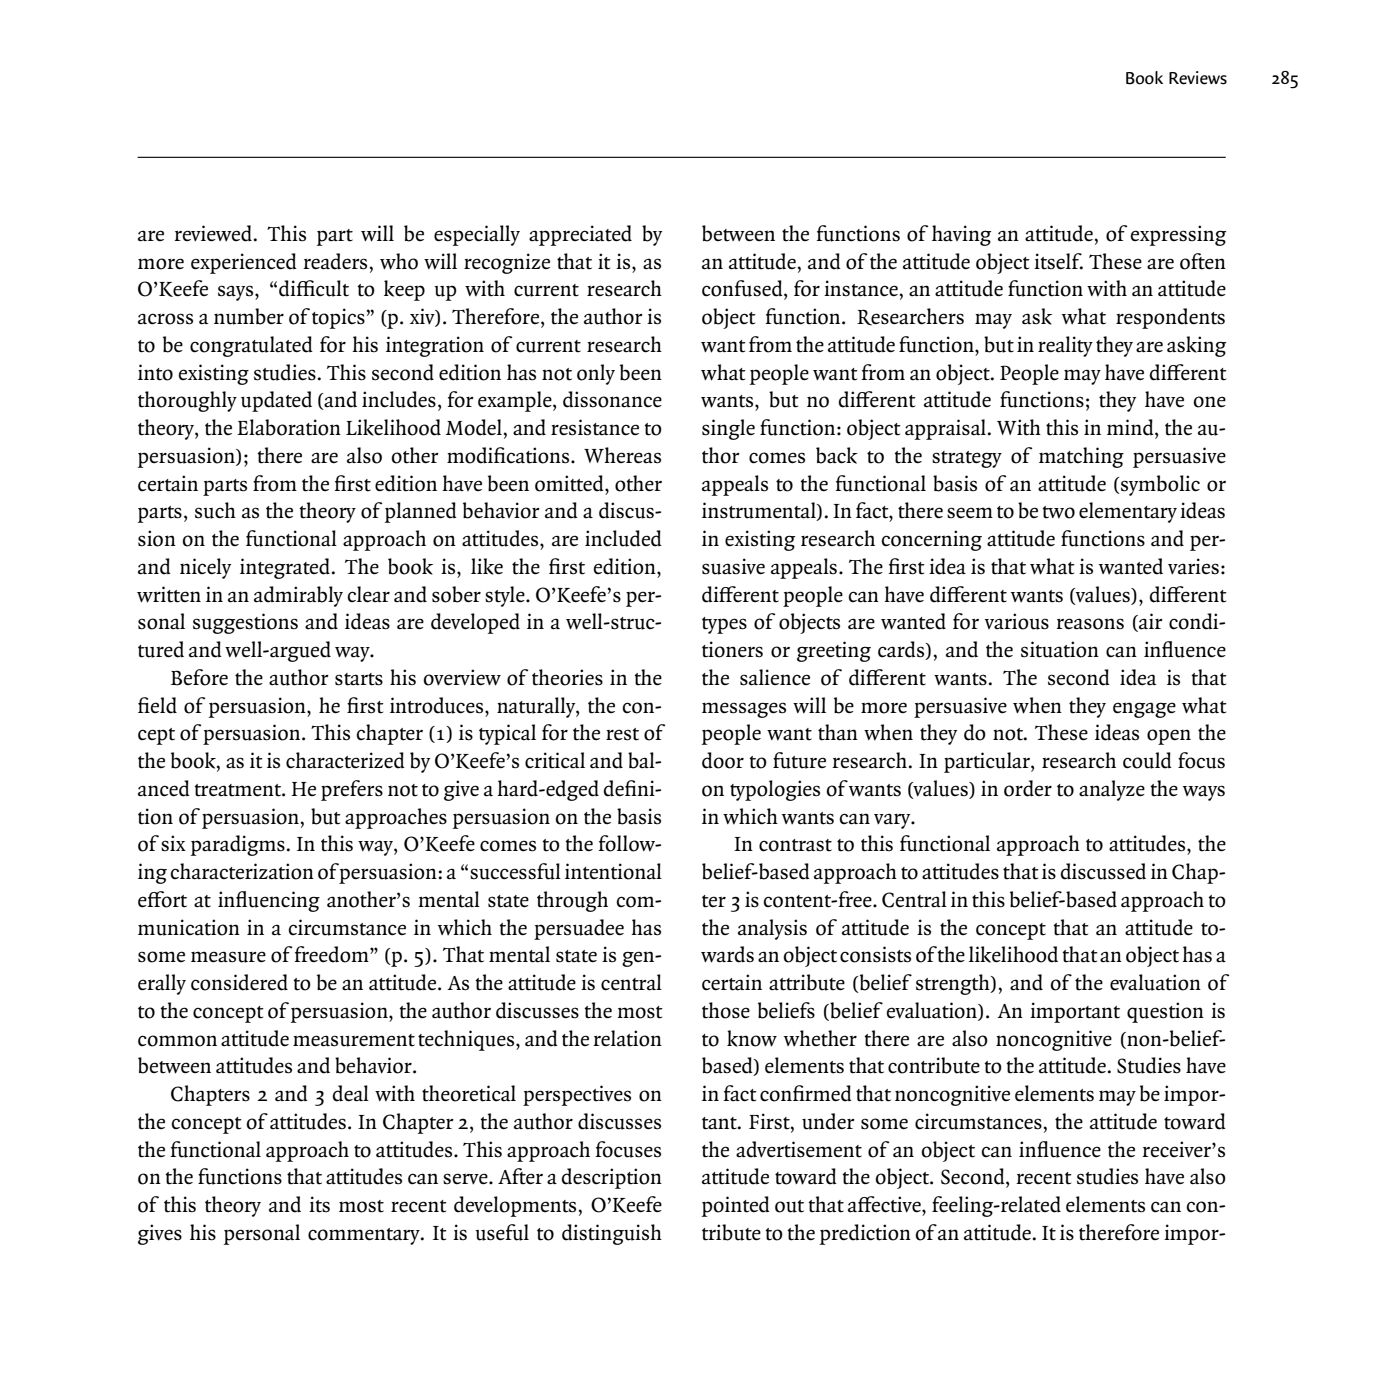  What do you see at coordinates (1090, 624) in the screenshot?
I see `reasons` at bounding box center [1090, 624].
